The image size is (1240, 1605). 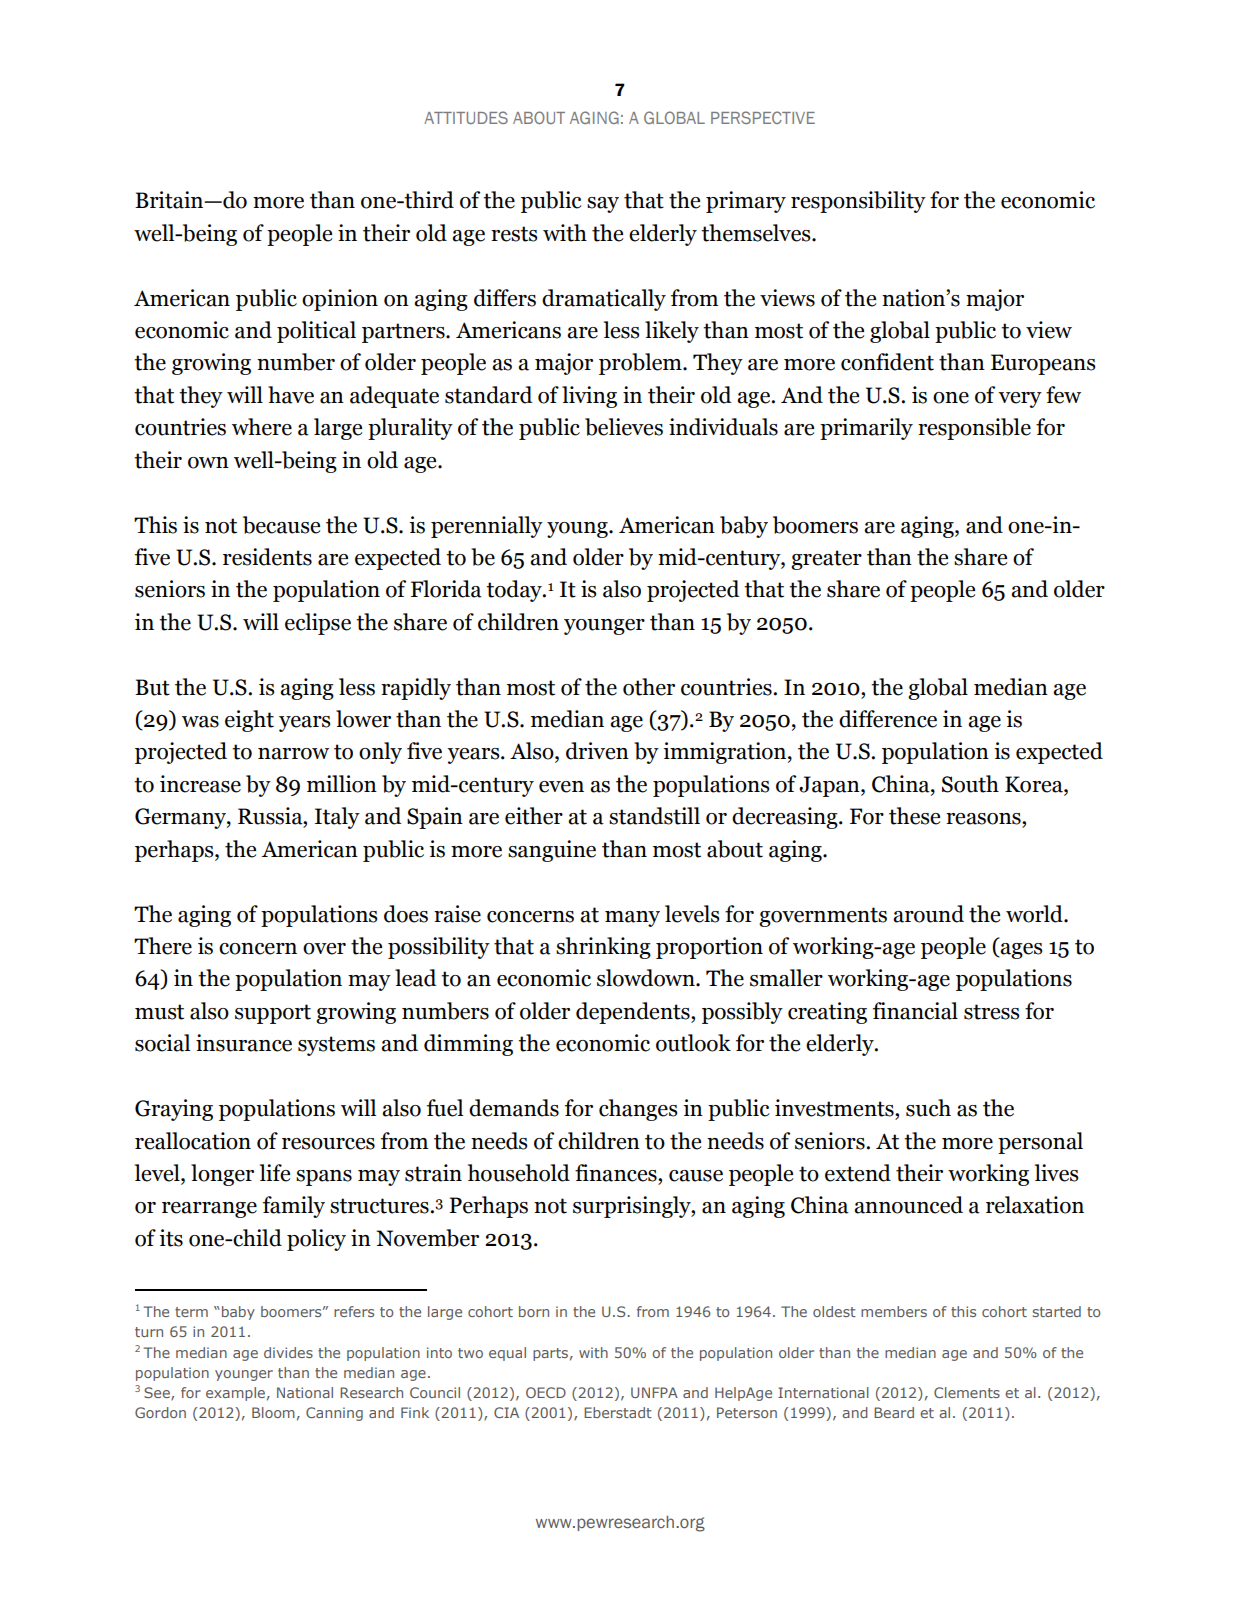 What do you see at coordinates (638, 1110) in the page?
I see `changes` at bounding box center [638, 1110].
